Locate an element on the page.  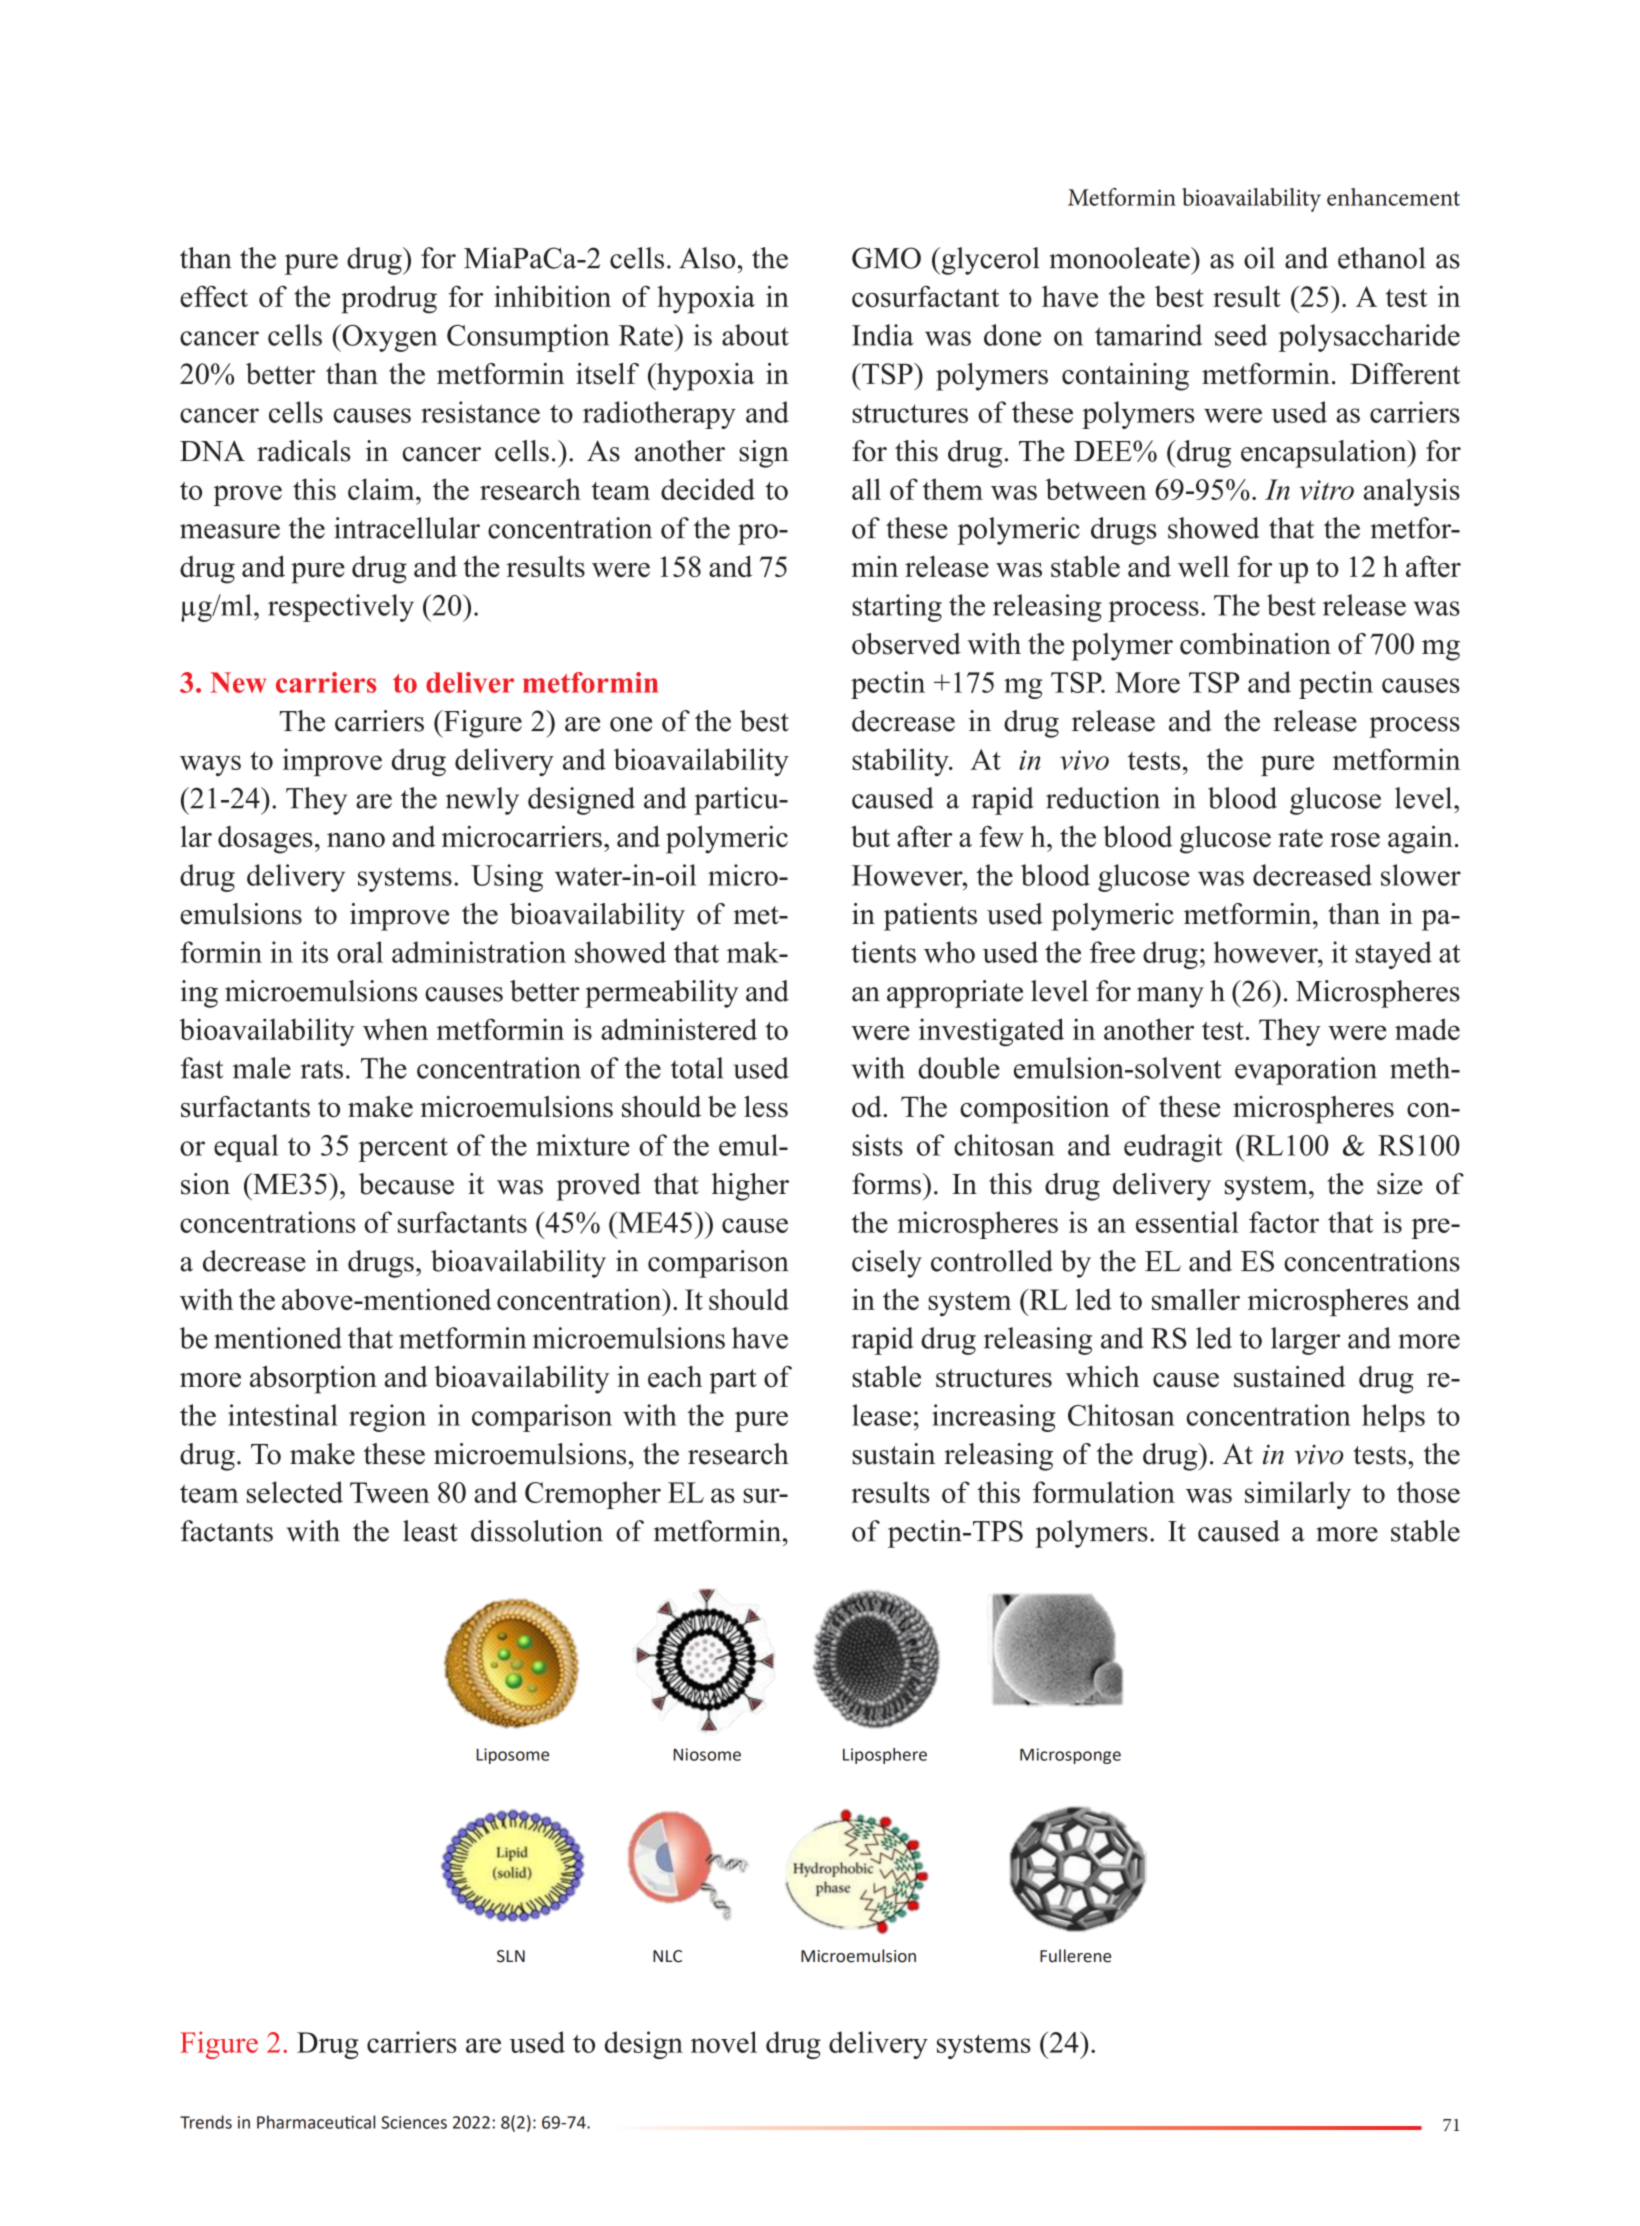
nano is located at coordinates (356, 840).
